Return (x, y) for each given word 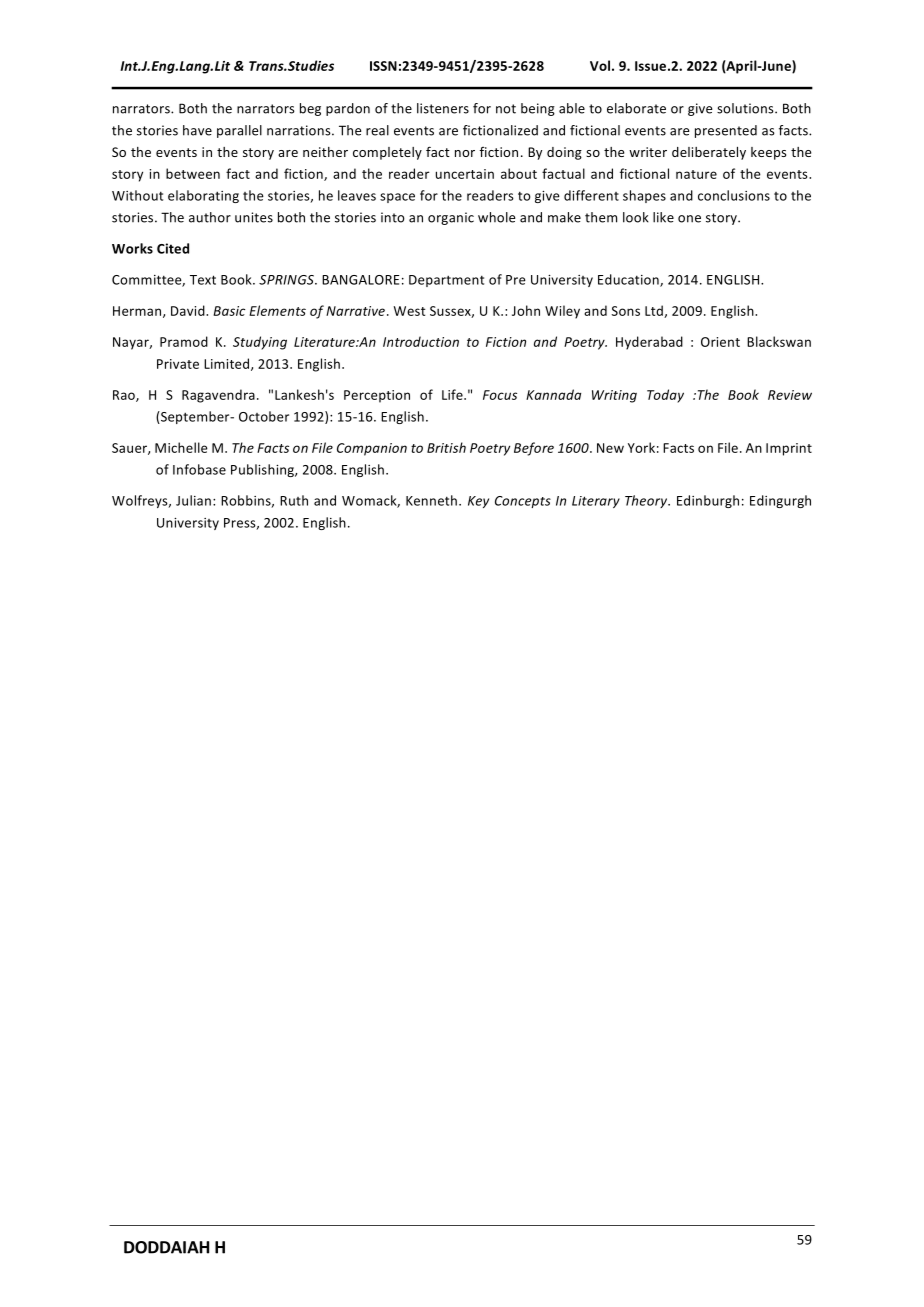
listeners (443, 108)
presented (726, 131)
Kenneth (431, 500)
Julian (193, 500)
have (197, 130)
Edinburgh (708, 501)
